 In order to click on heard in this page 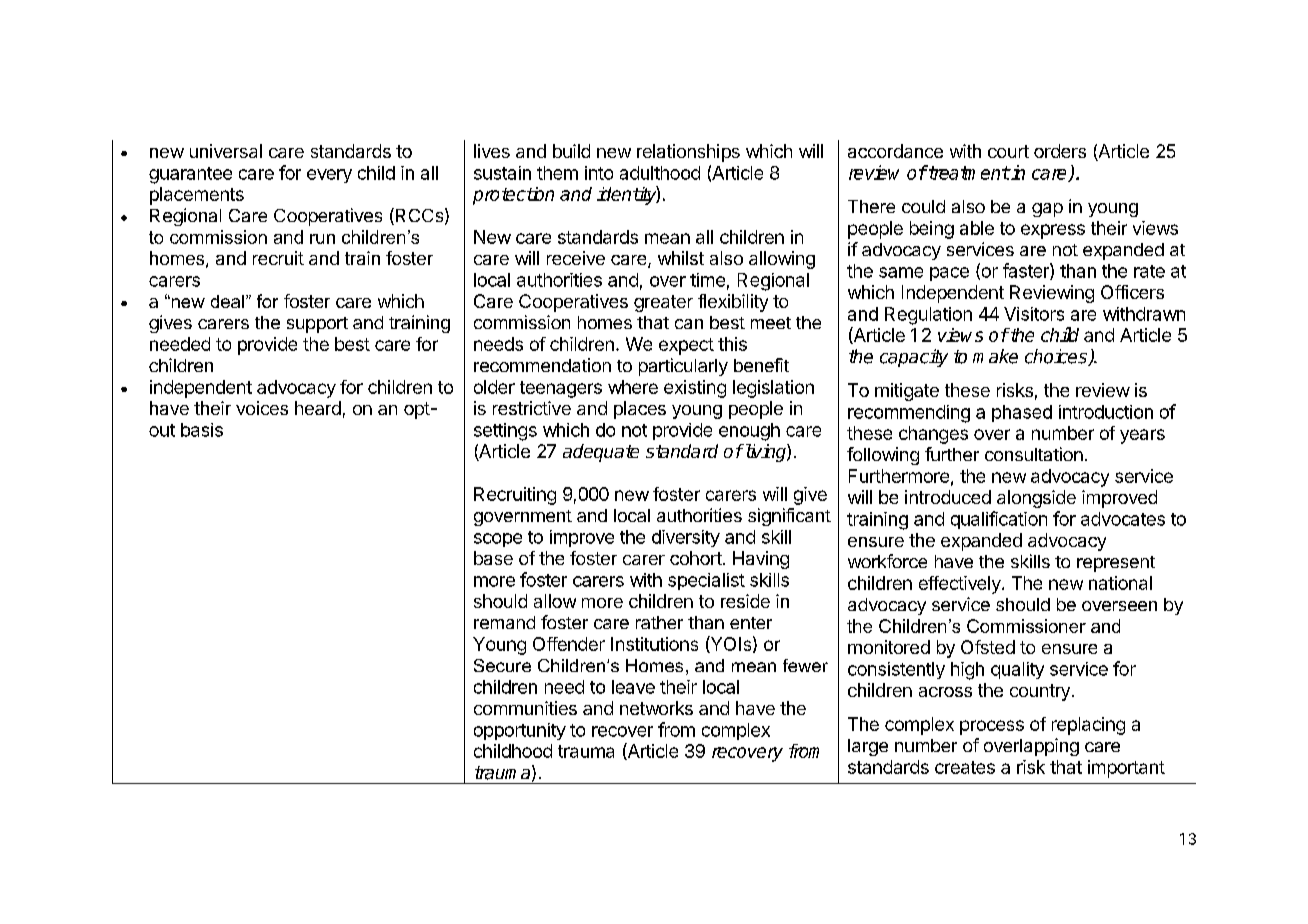, I will do `click(318, 408)`.
